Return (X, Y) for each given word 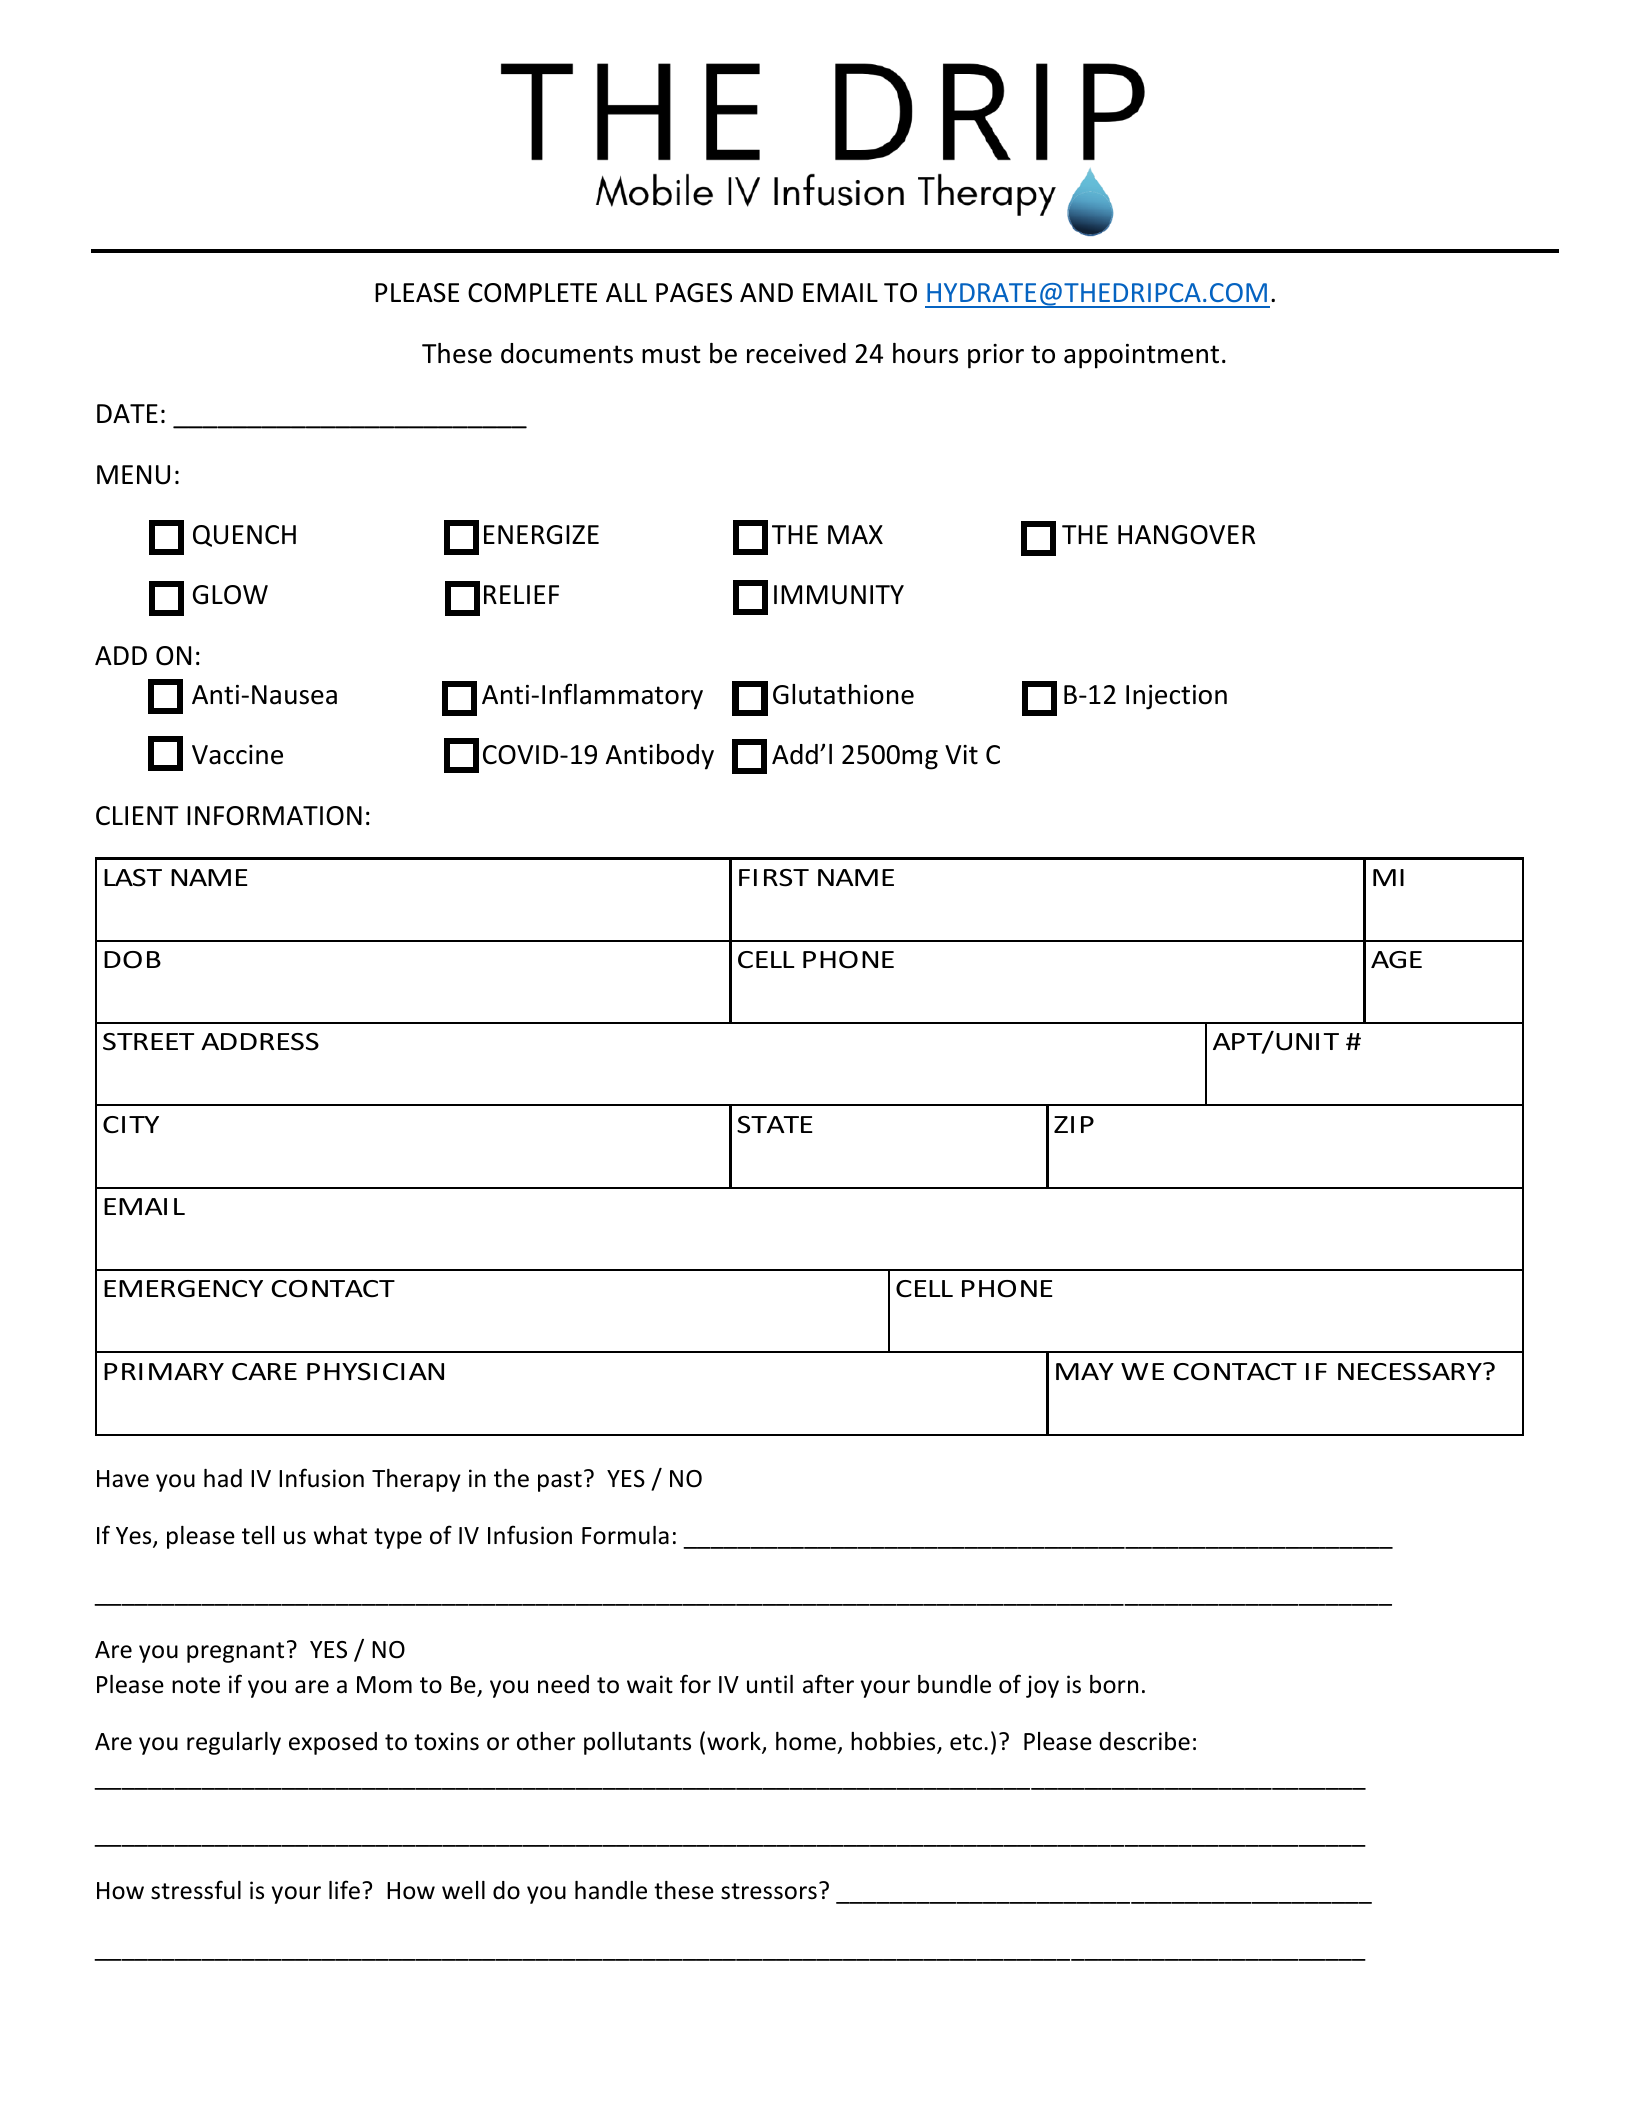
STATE (775, 1125)
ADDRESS (260, 1042)
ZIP (1074, 1124)
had (223, 1478)
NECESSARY (1411, 1372)
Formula (625, 1535)
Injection (1176, 697)
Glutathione (843, 694)
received (796, 353)
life (344, 1890)
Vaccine (237, 755)
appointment (1141, 356)
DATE (127, 413)
